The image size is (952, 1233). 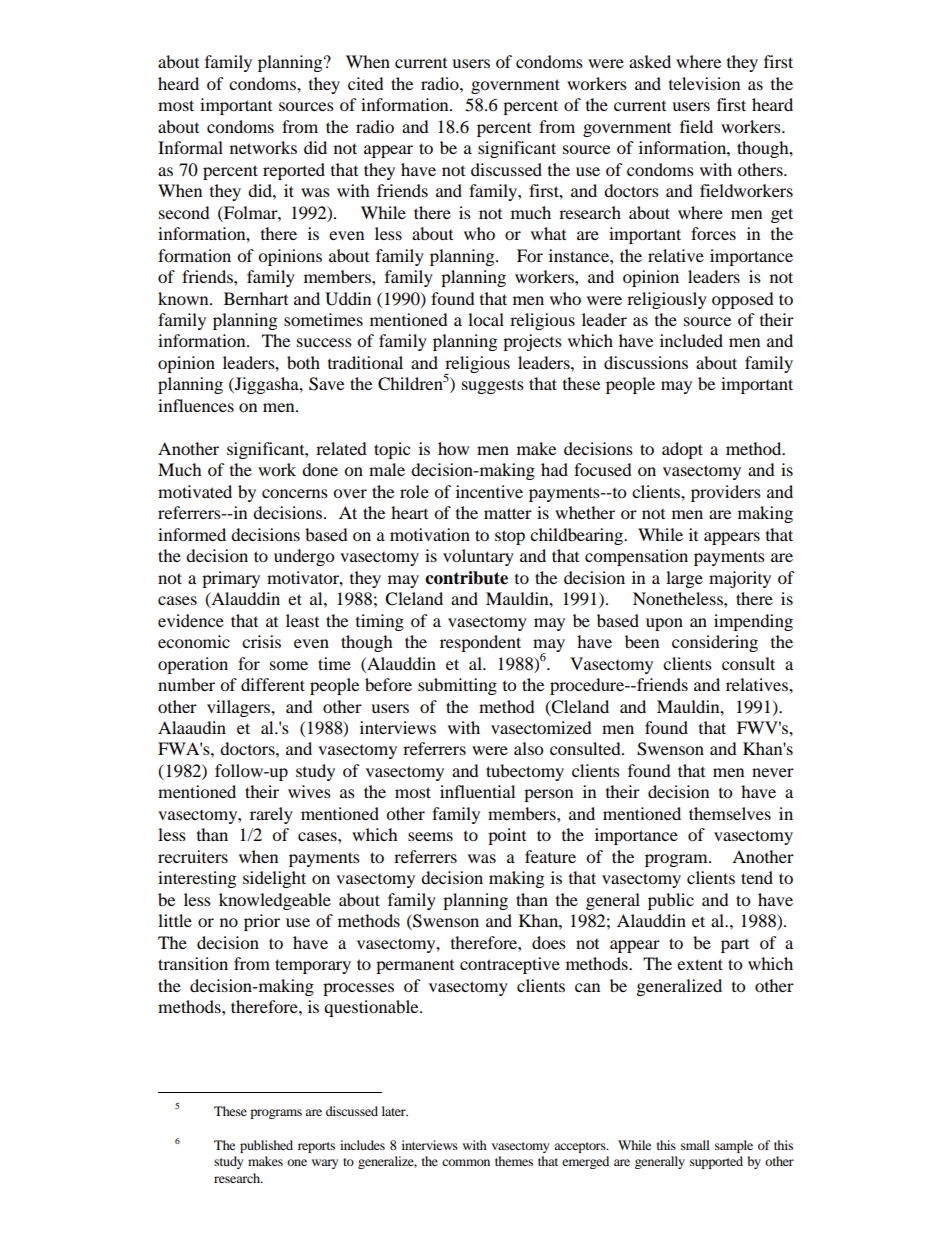 I want to click on respondent, so click(x=480, y=643).
